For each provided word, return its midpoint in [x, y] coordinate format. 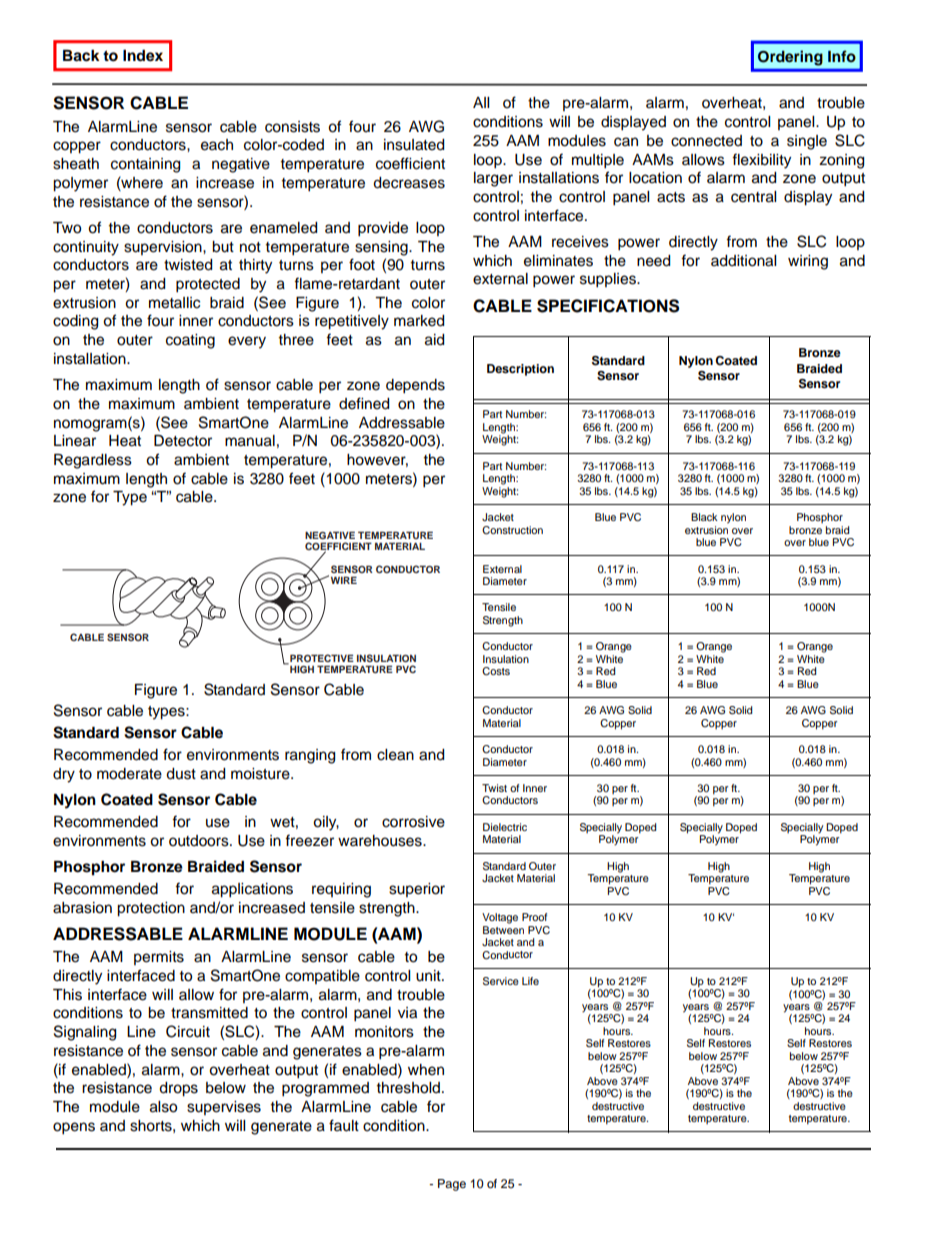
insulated [414, 145]
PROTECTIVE [321, 659]
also [163, 1107]
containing [145, 165]
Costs [496, 671]
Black [704, 517]
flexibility [761, 161]
